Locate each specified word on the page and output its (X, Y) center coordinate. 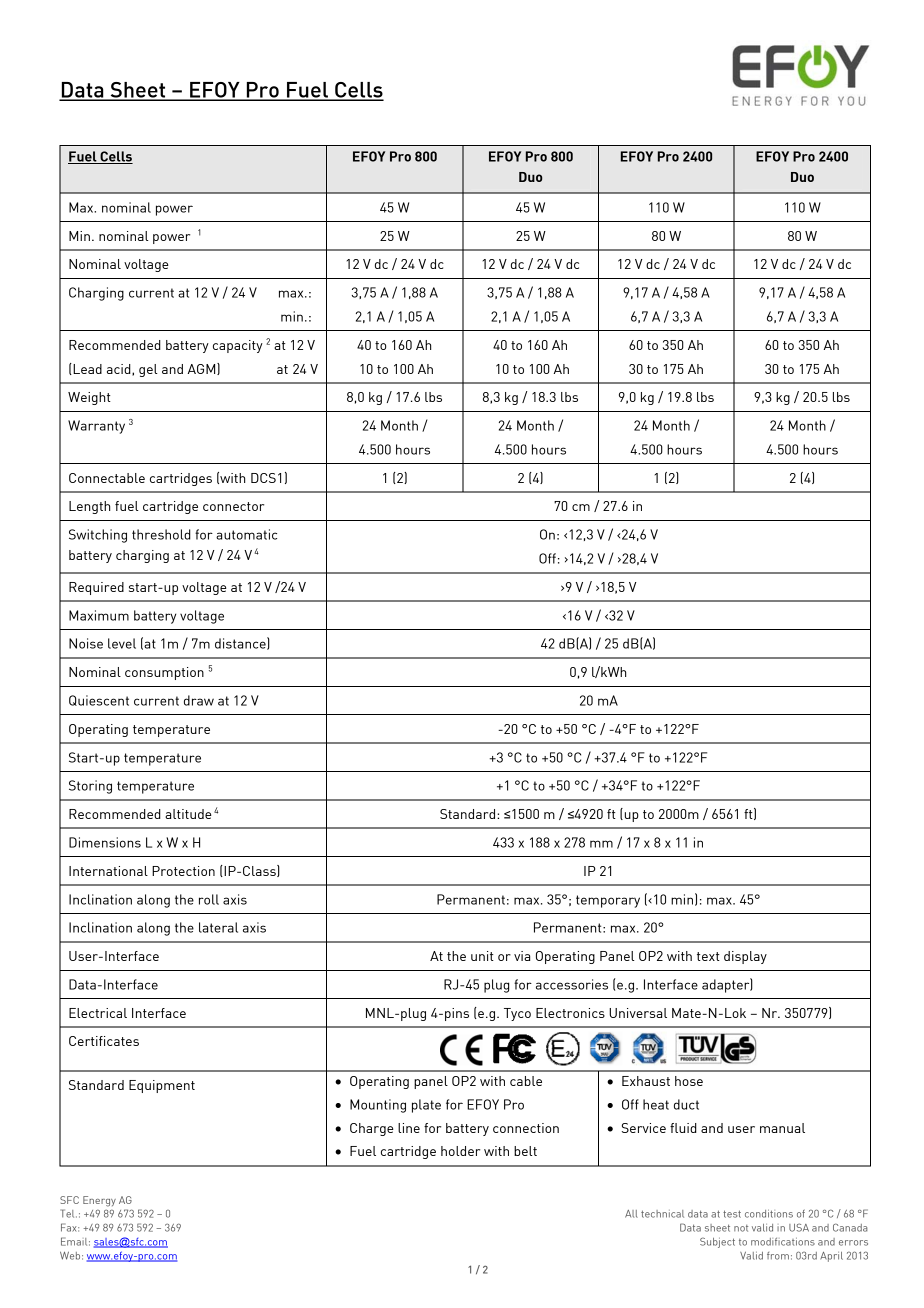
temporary (608, 901)
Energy (99, 1201)
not (741, 1228)
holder (460, 1151)
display (745, 957)
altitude (188, 814)
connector (233, 506)
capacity (238, 346)
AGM (203, 369)
